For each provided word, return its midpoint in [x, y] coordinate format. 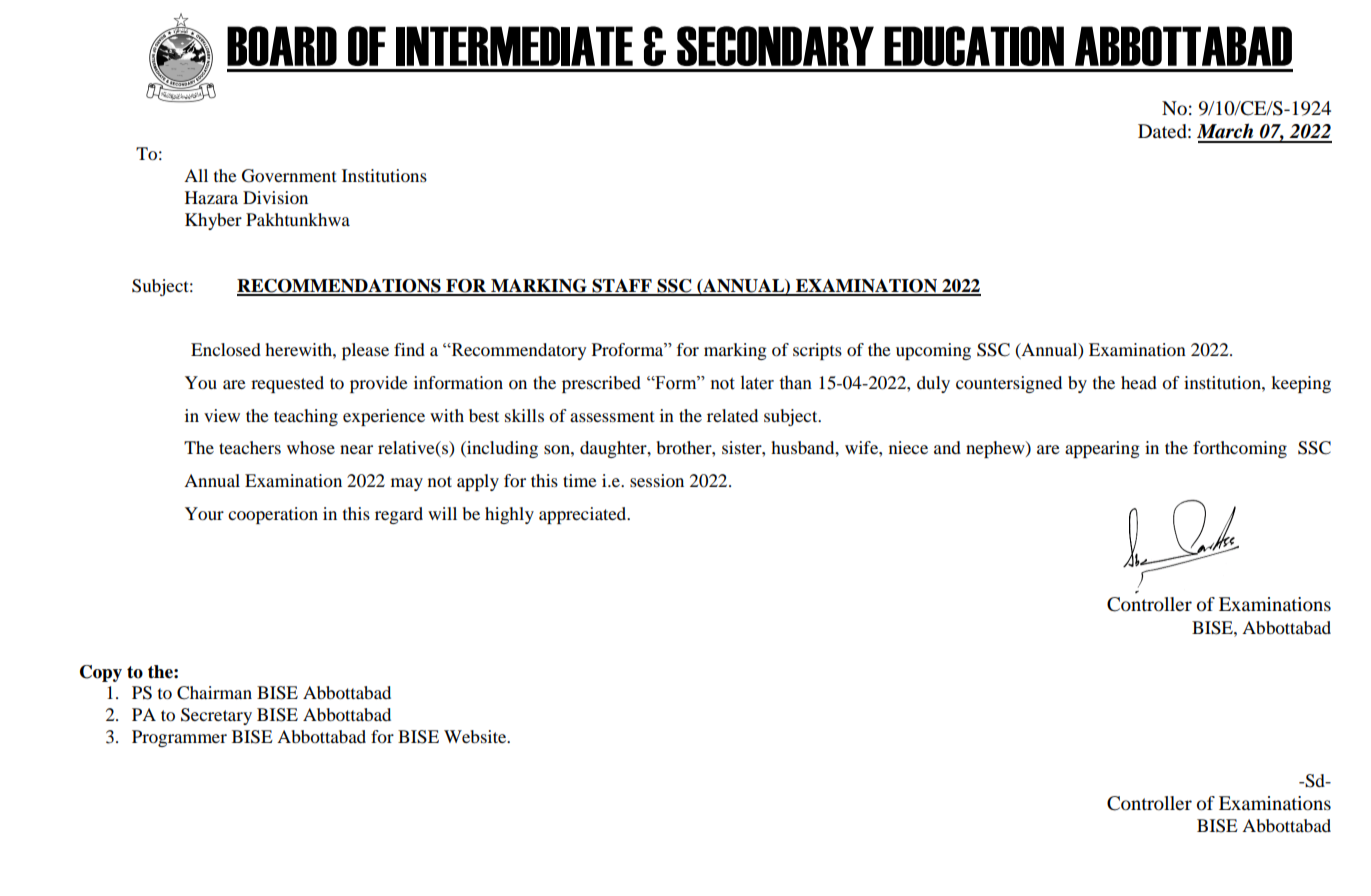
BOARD [282, 46]
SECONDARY [775, 46]
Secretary [216, 716]
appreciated [584, 515]
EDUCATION [974, 46]
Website [476, 736]
